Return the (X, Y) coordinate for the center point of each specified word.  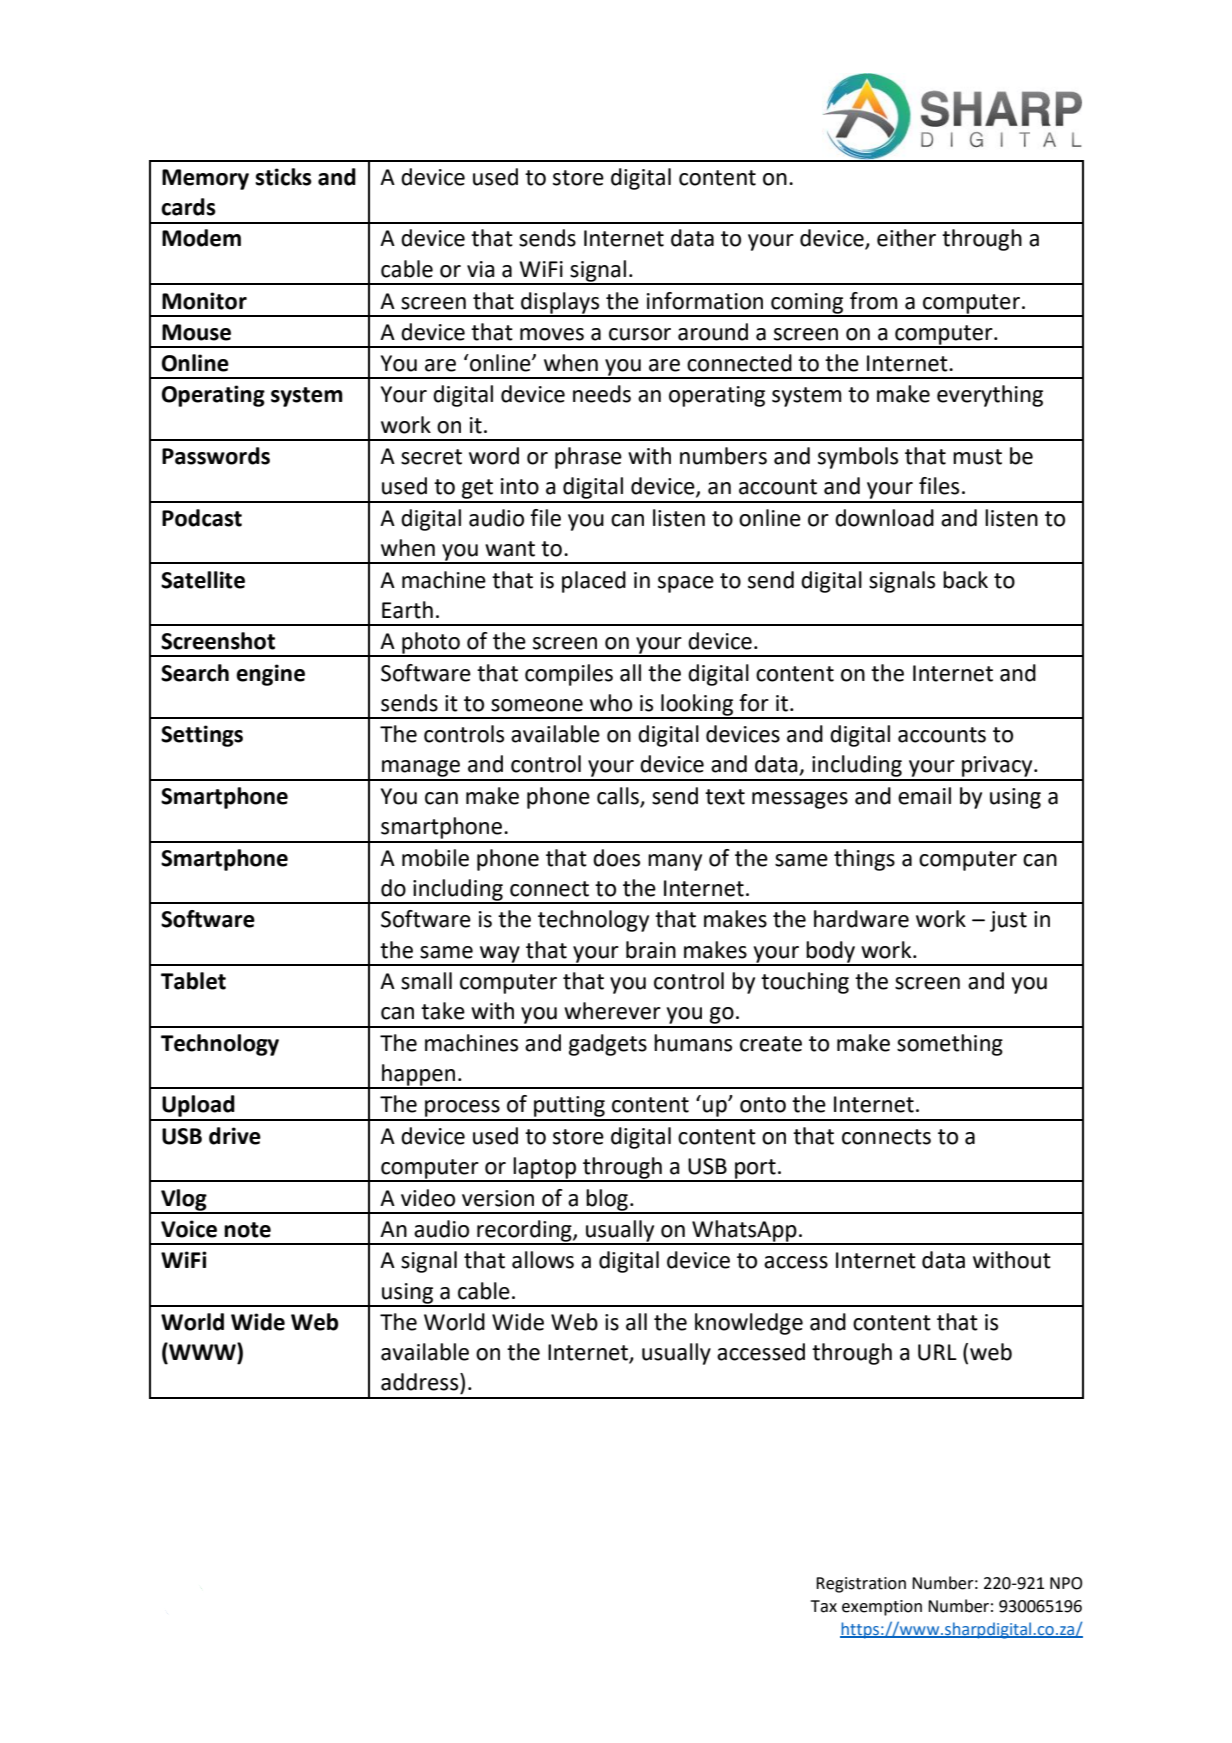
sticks (283, 177)
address (421, 1382)
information (705, 301)
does (616, 858)
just (1008, 921)
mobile (435, 858)
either (906, 238)
